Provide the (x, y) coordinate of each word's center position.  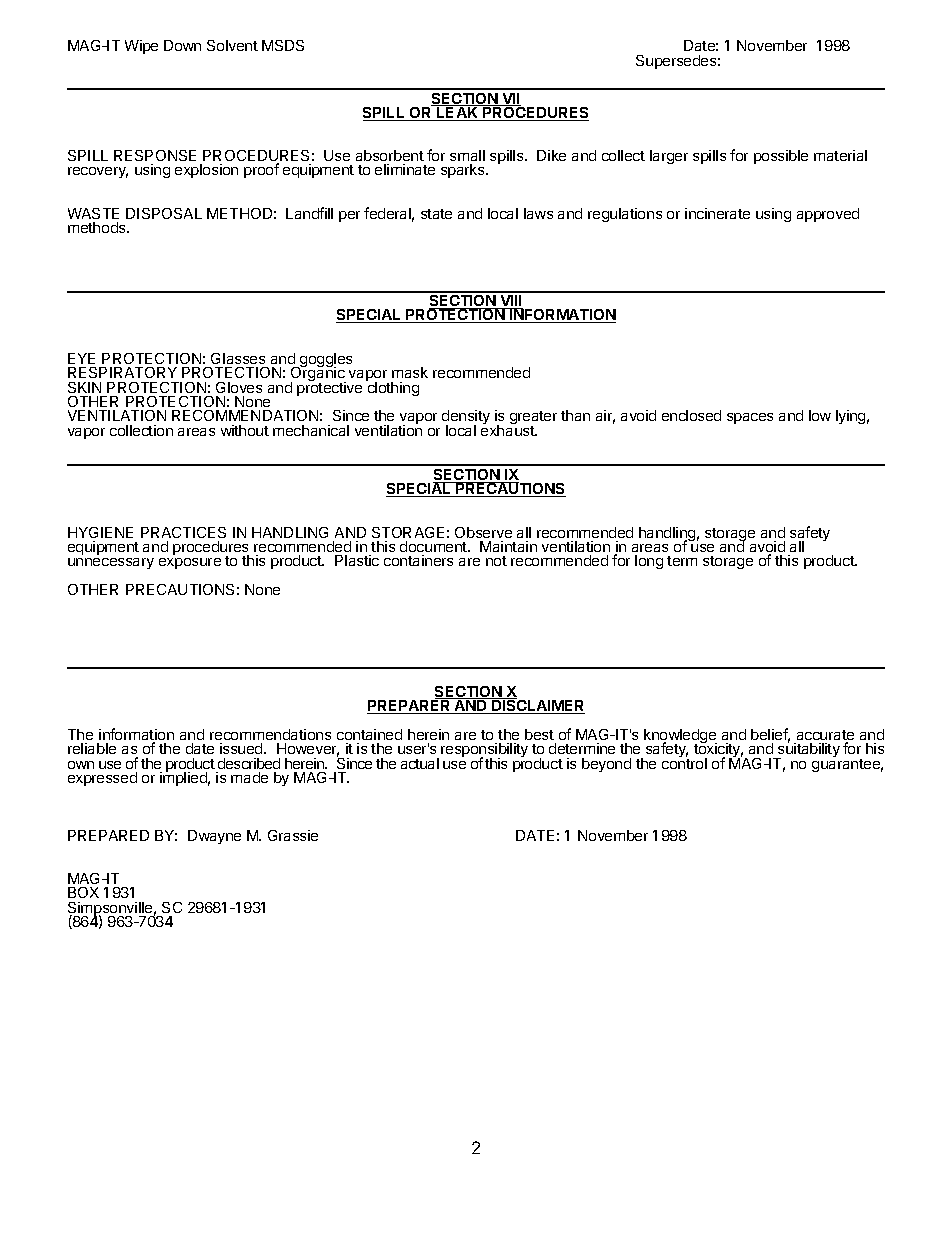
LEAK (458, 113)
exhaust (509, 429)
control (684, 762)
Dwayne (214, 837)
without (245, 430)
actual (420, 763)
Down (182, 45)
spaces (750, 418)
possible (781, 157)
